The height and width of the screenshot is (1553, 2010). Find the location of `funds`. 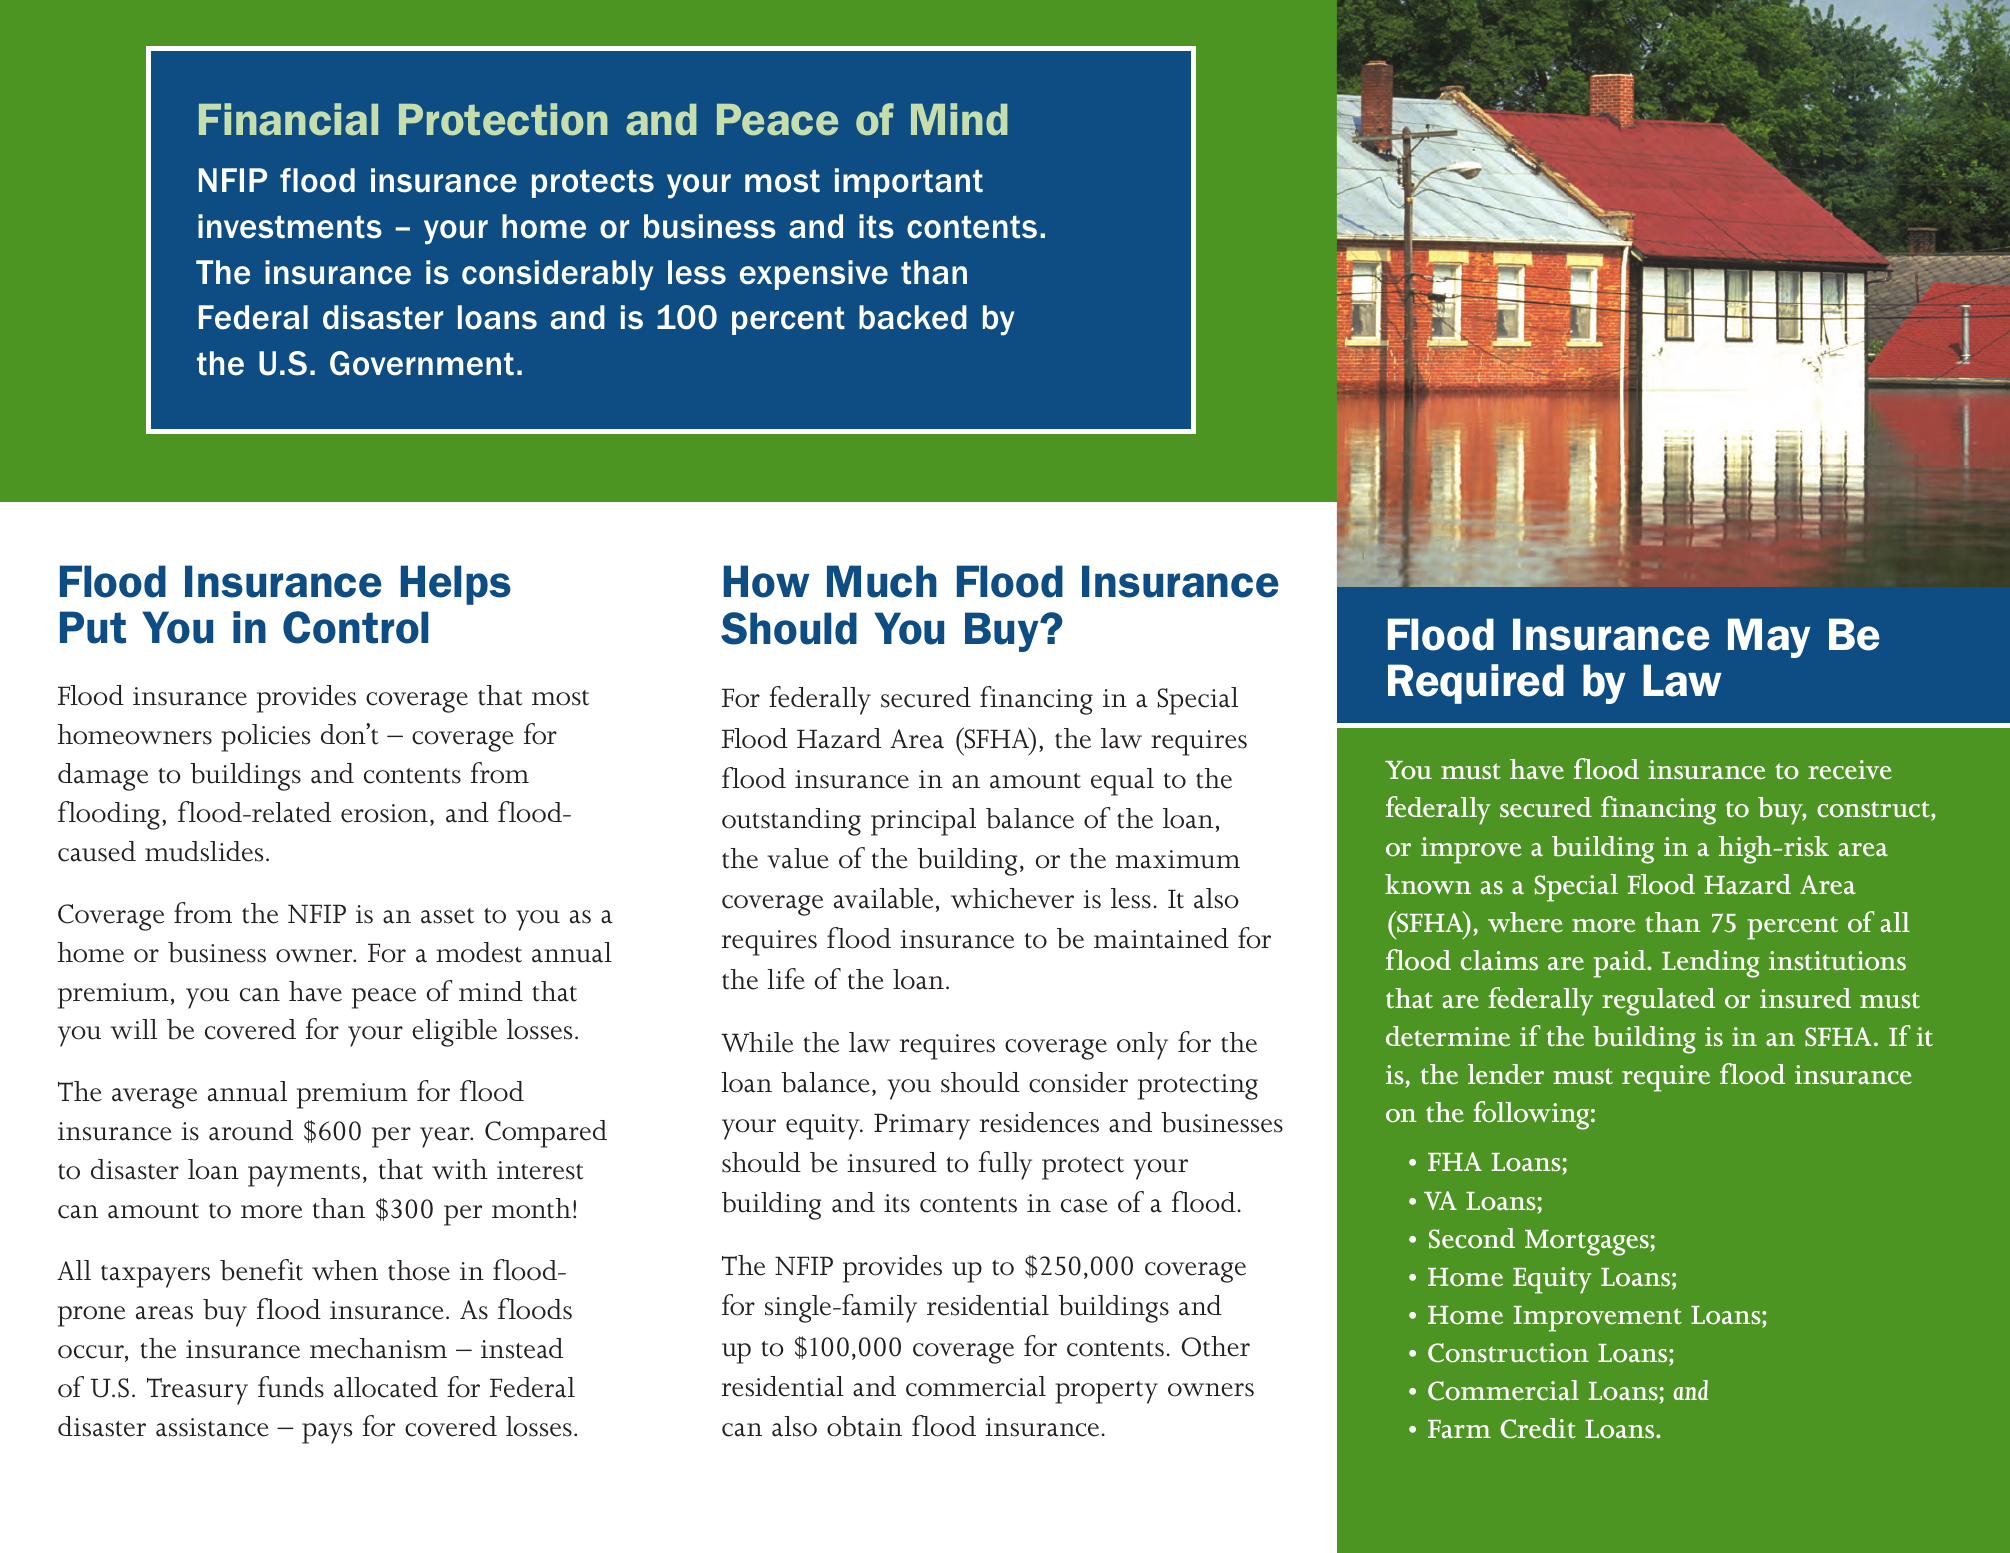

funds is located at coordinates (291, 1387).
